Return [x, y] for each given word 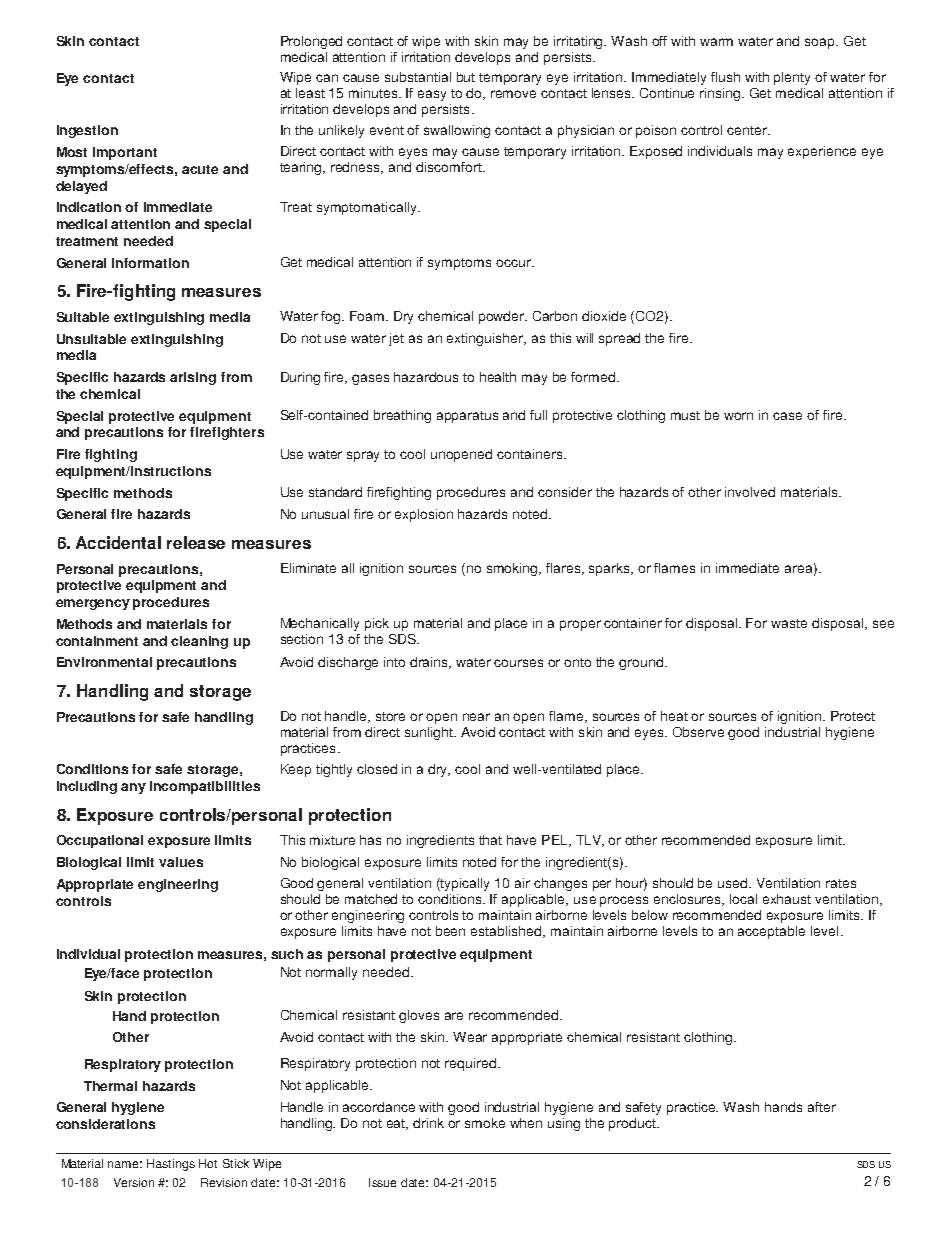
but [466, 77]
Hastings [171, 1165]
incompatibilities [205, 787]
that [490, 840]
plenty [792, 78]
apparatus [467, 417]
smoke [485, 1123]
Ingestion [87, 131]
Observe [698, 732]
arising [193, 378]
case [787, 416]
